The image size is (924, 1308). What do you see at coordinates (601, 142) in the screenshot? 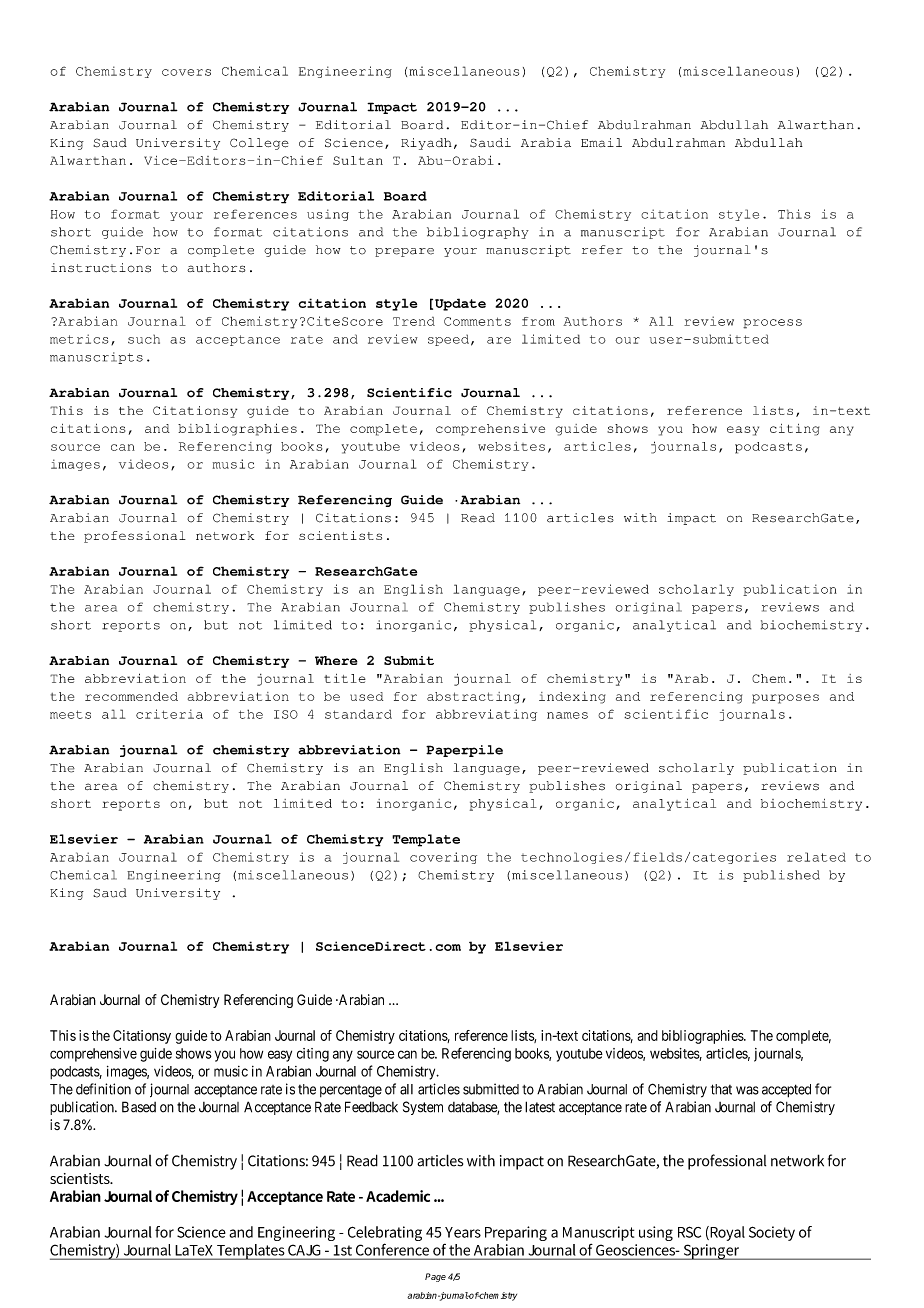
I see `Email` at bounding box center [601, 142].
